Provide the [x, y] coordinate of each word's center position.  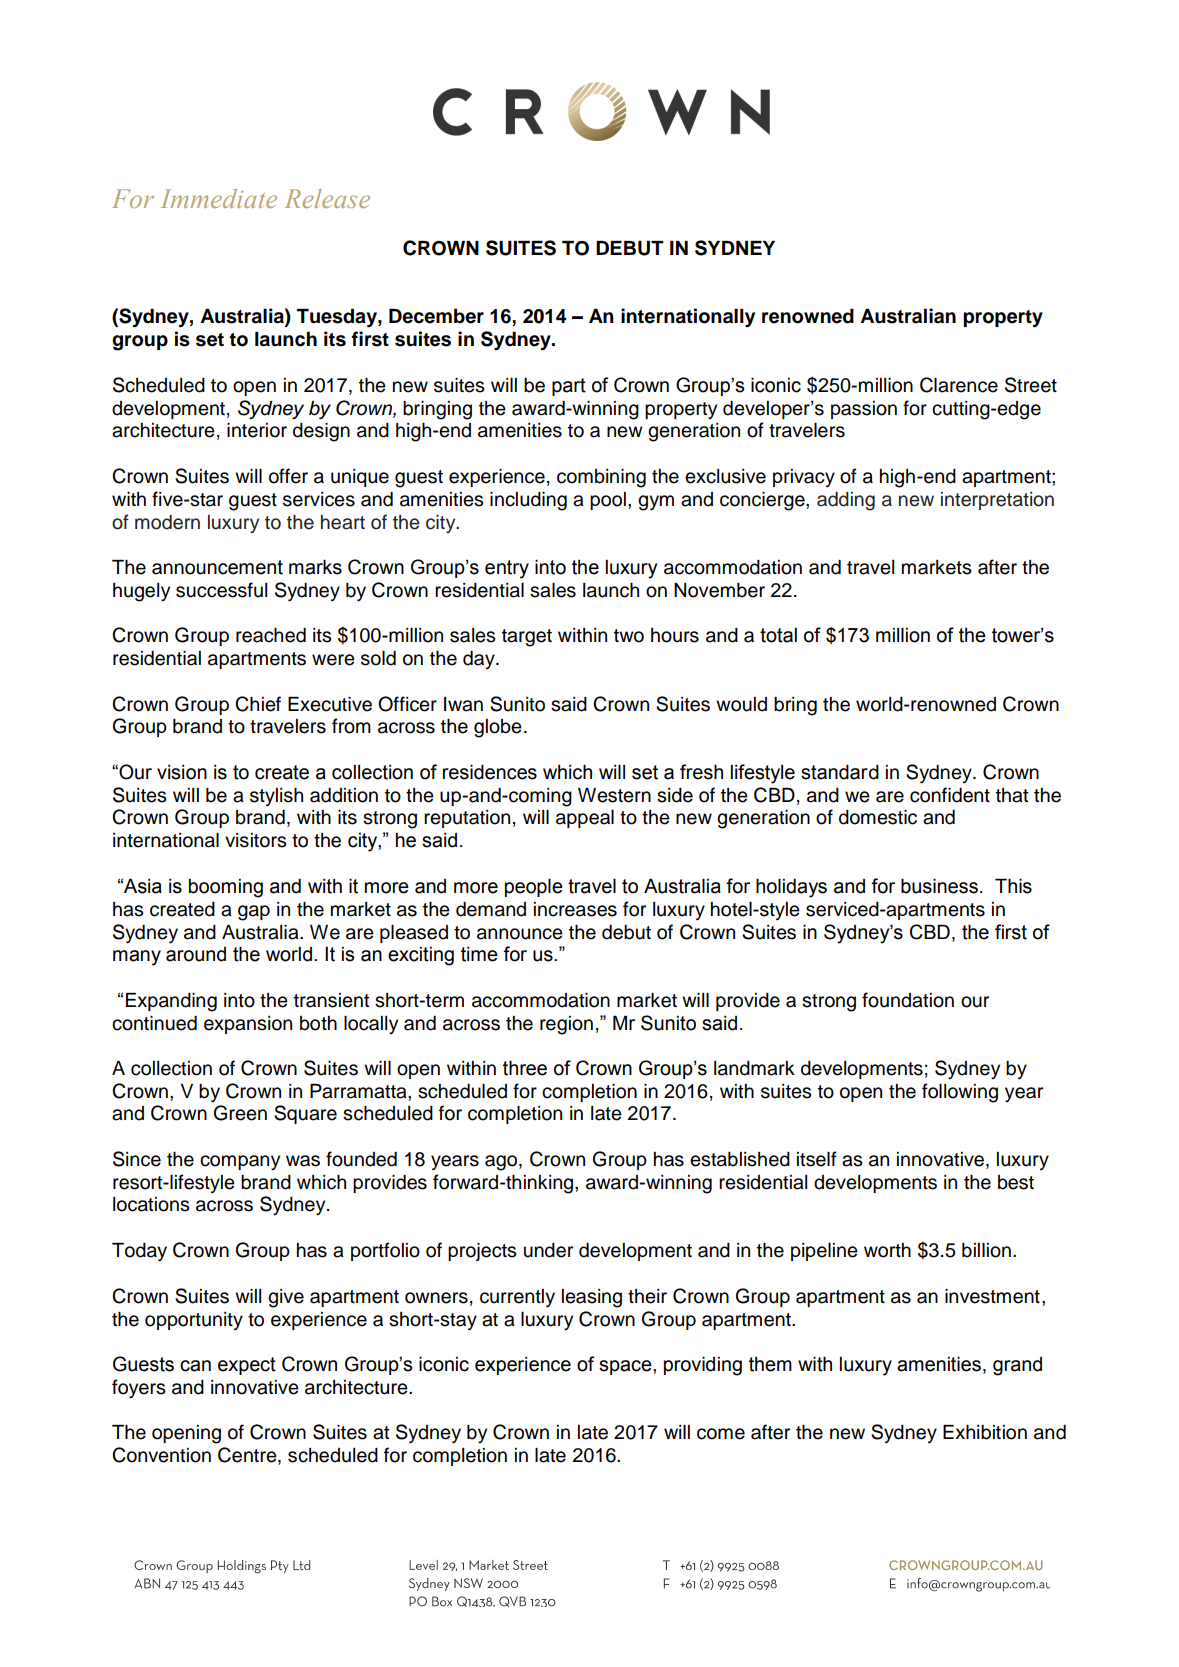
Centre [248, 1456]
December [436, 316]
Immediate [219, 198]
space [626, 1367]
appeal [585, 819]
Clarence [959, 385]
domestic [878, 817]
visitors [256, 840]
